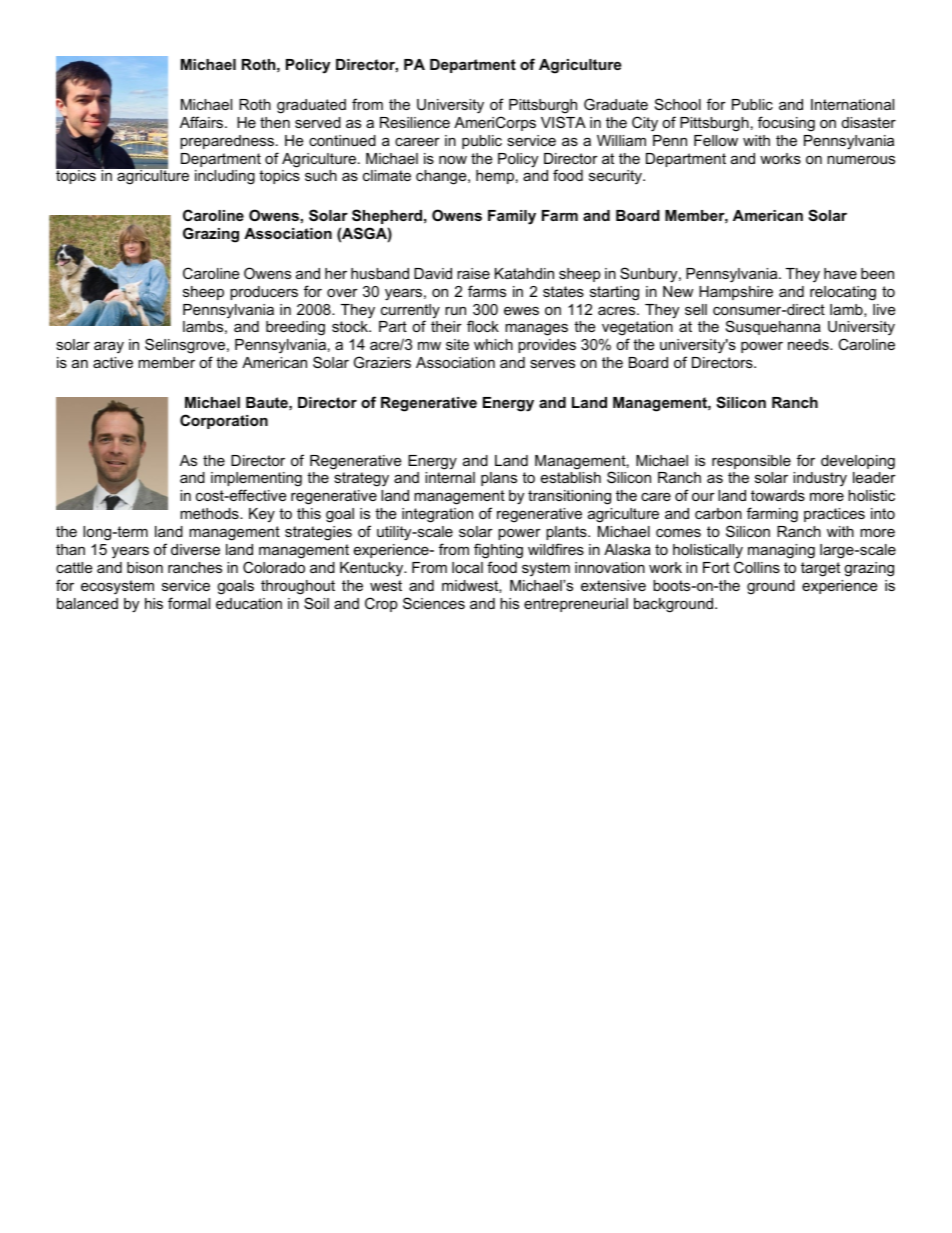 Image resolution: width=952 pixels, height=1233 pixels. What do you see at coordinates (820, 479) in the screenshot?
I see `industry` at bounding box center [820, 479].
